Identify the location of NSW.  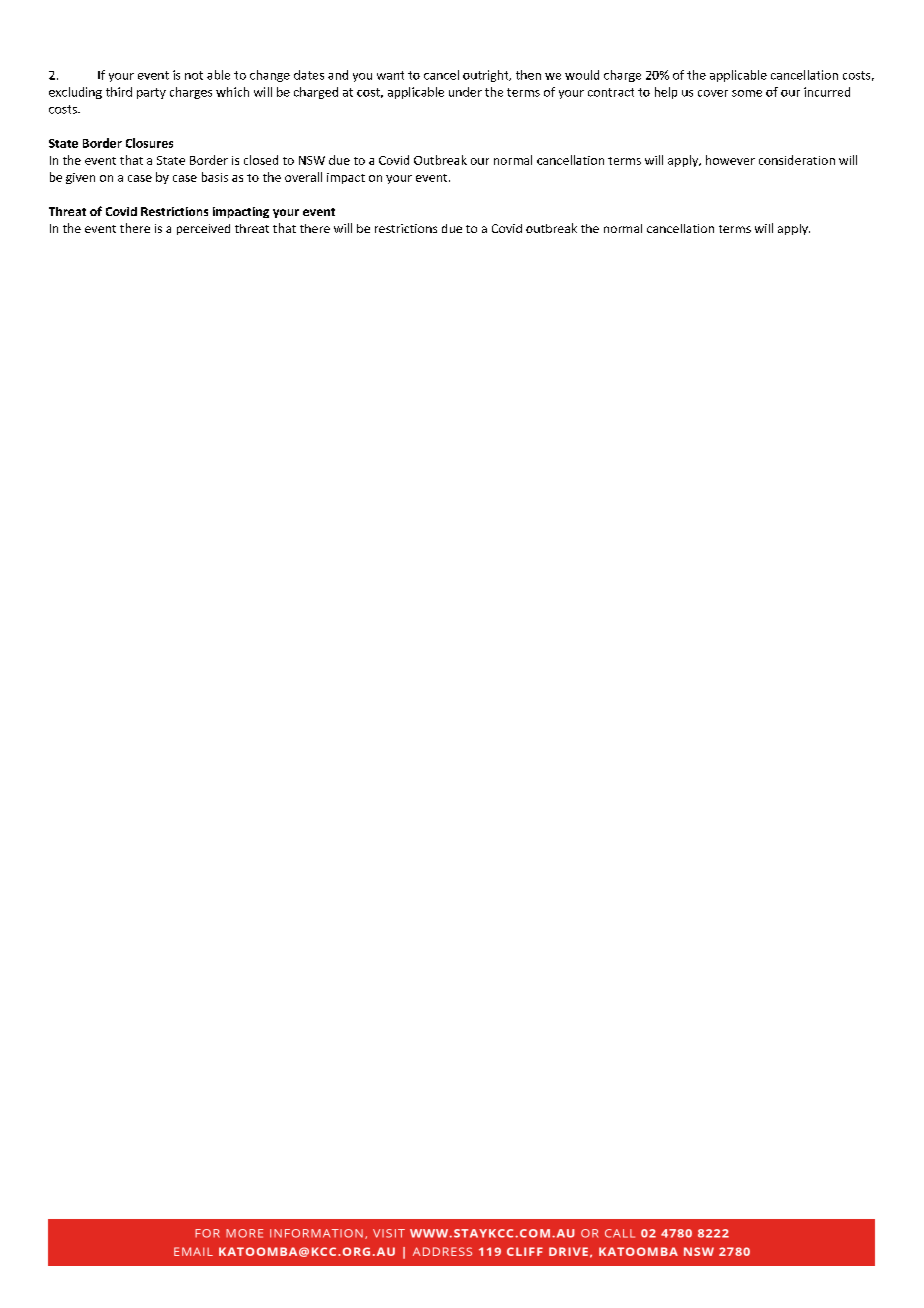
(312, 160).
